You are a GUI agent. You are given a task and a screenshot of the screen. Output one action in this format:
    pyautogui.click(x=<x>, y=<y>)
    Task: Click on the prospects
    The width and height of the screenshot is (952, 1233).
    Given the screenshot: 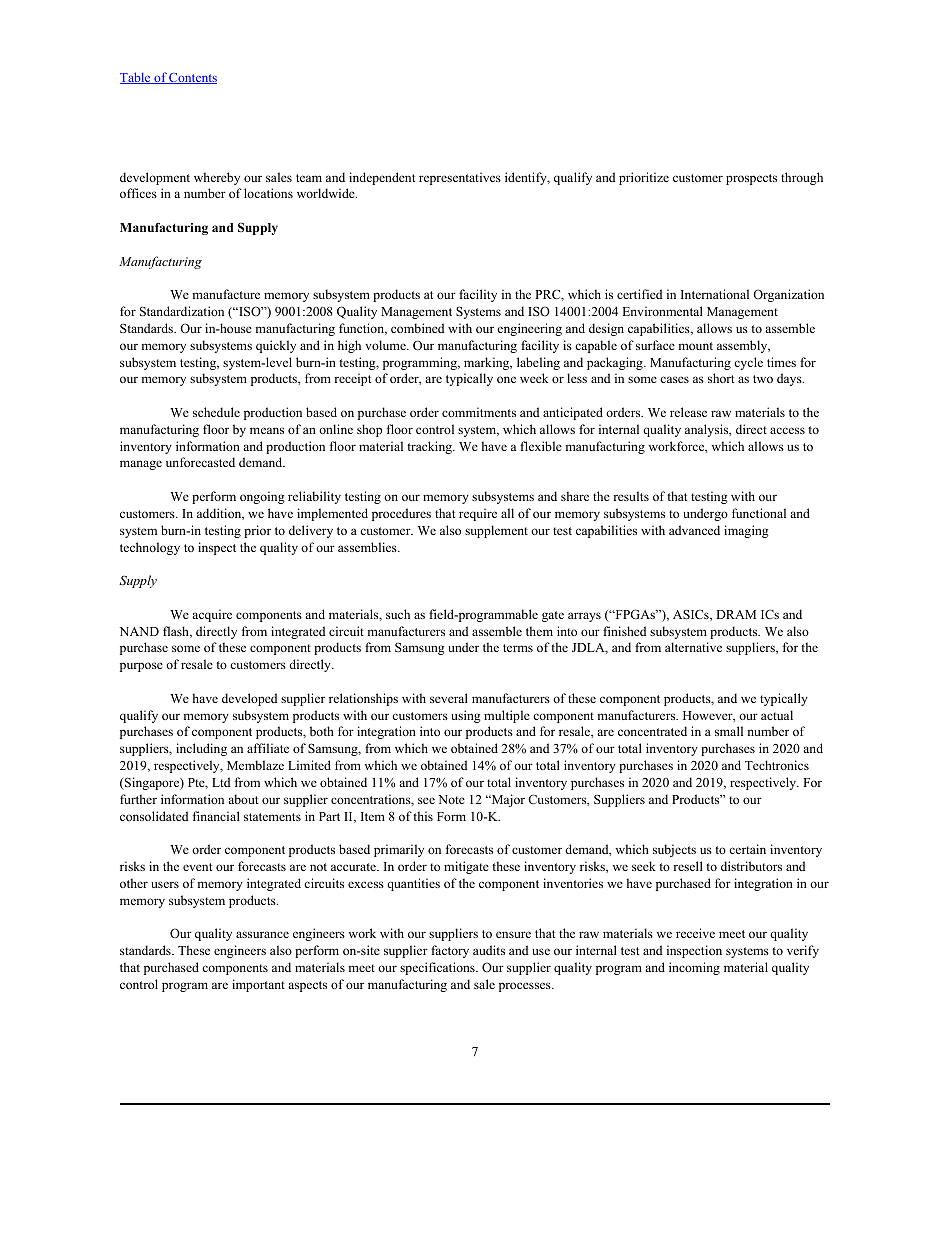 What is the action you would take?
    pyautogui.click(x=751, y=179)
